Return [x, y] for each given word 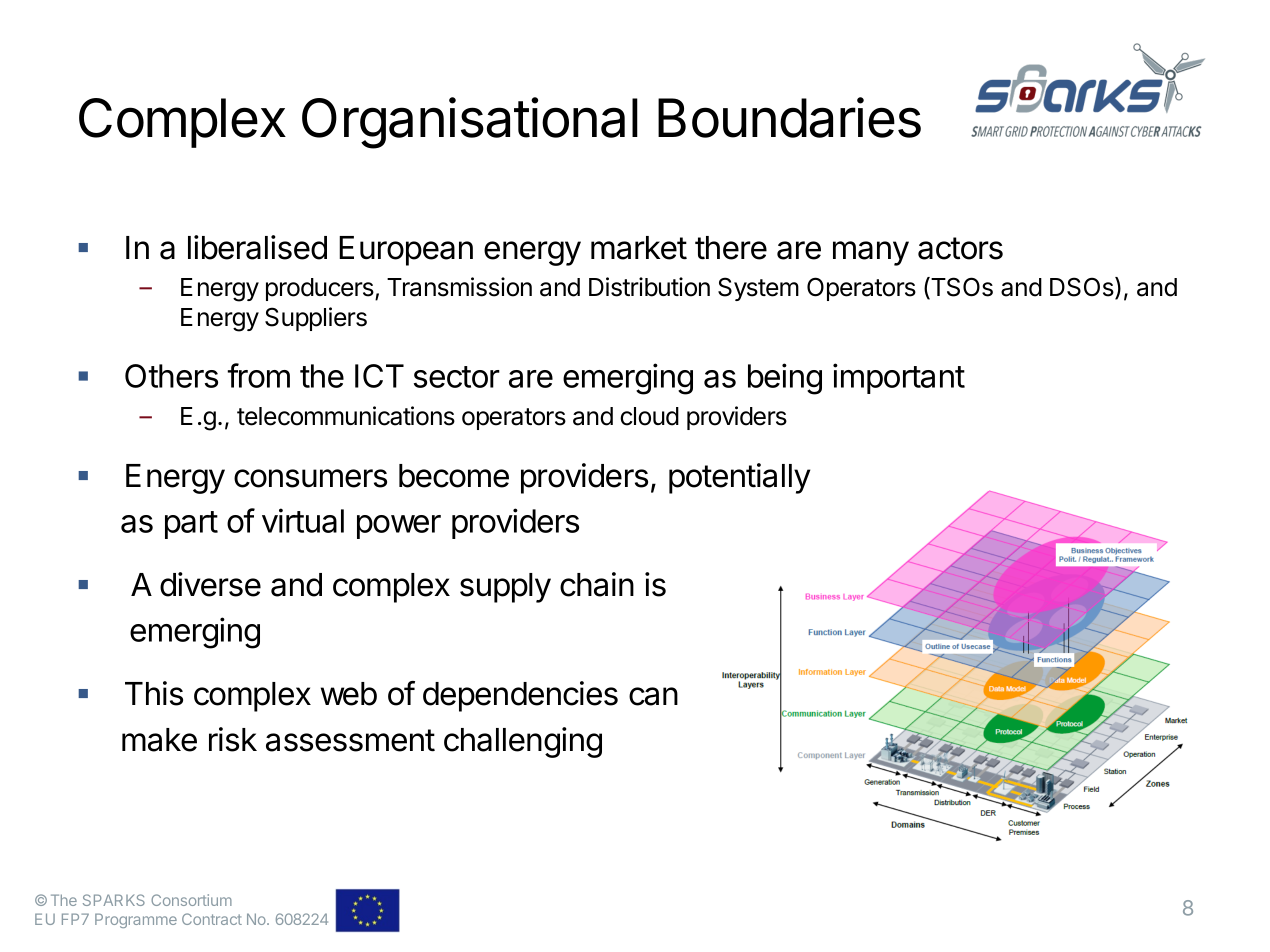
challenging [523, 742]
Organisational [470, 123]
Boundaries [789, 117]
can [653, 696]
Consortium [191, 900]
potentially [740, 478]
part [191, 525]
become [454, 476]
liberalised [257, 247]
